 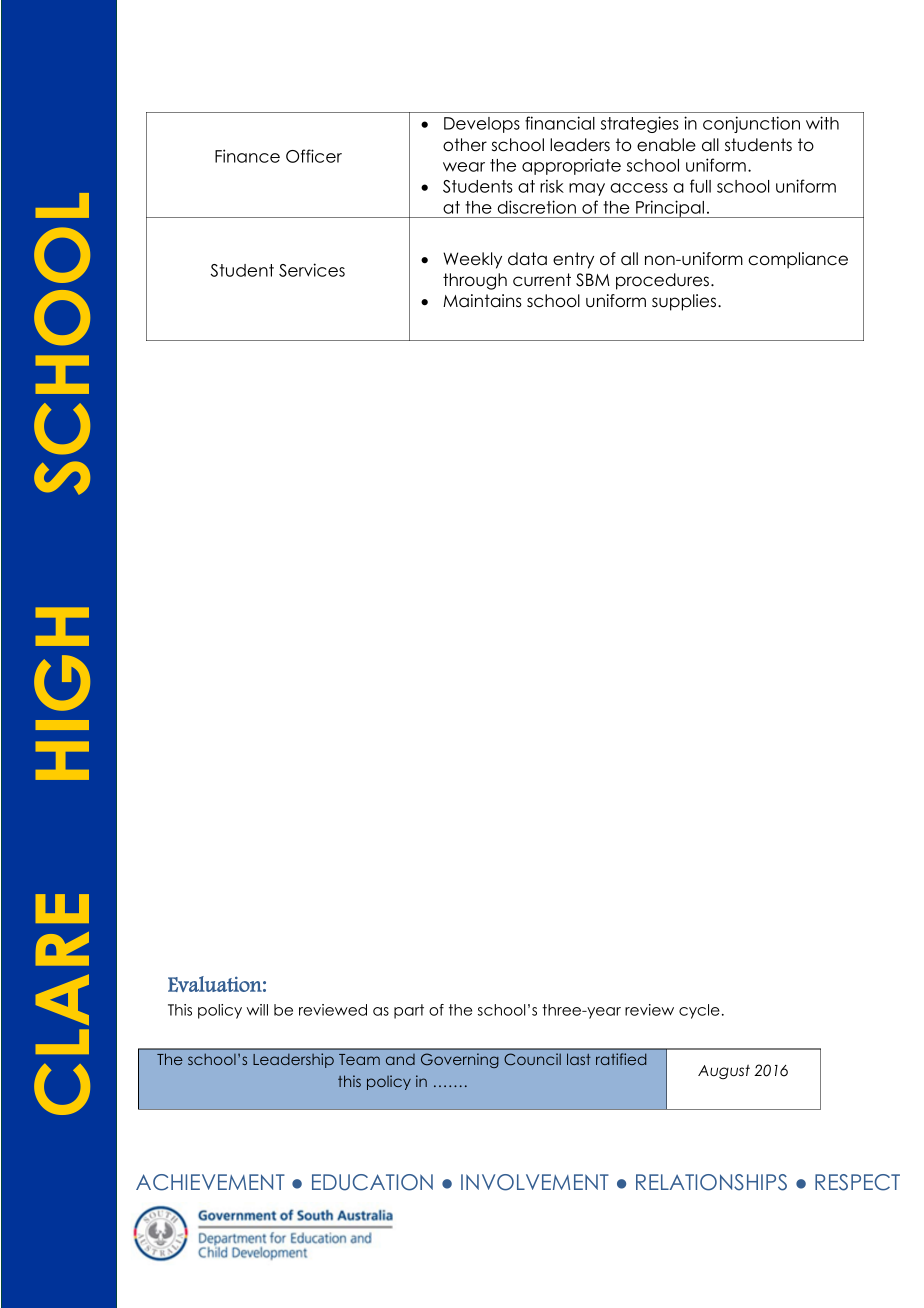 I want to click on conjunction, so click(x=751, y=124).
